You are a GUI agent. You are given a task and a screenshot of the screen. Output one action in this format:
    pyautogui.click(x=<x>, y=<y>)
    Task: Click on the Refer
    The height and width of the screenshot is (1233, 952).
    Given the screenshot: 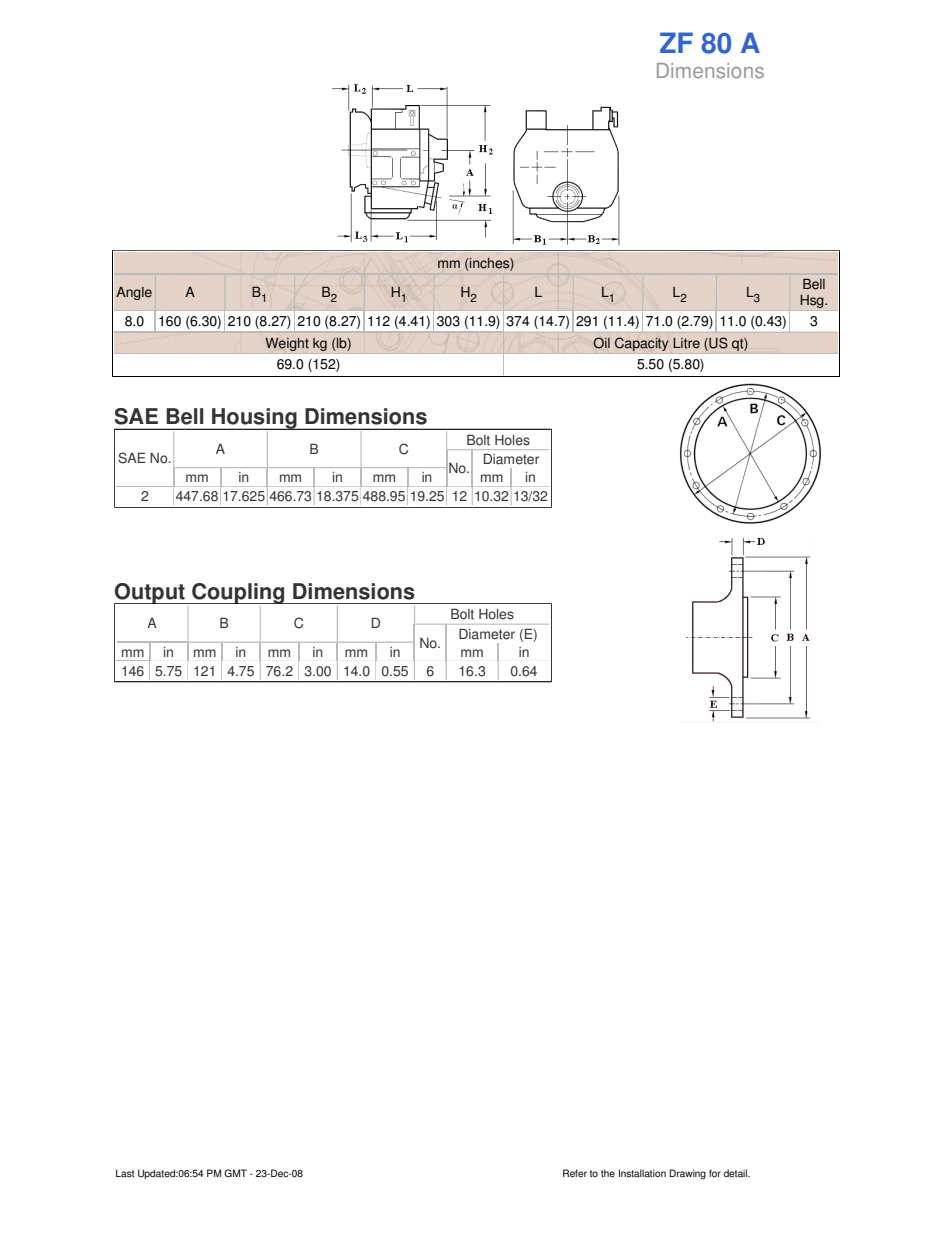 What is the action you would take?
    pyautogui.click(x=575, y=1173)
